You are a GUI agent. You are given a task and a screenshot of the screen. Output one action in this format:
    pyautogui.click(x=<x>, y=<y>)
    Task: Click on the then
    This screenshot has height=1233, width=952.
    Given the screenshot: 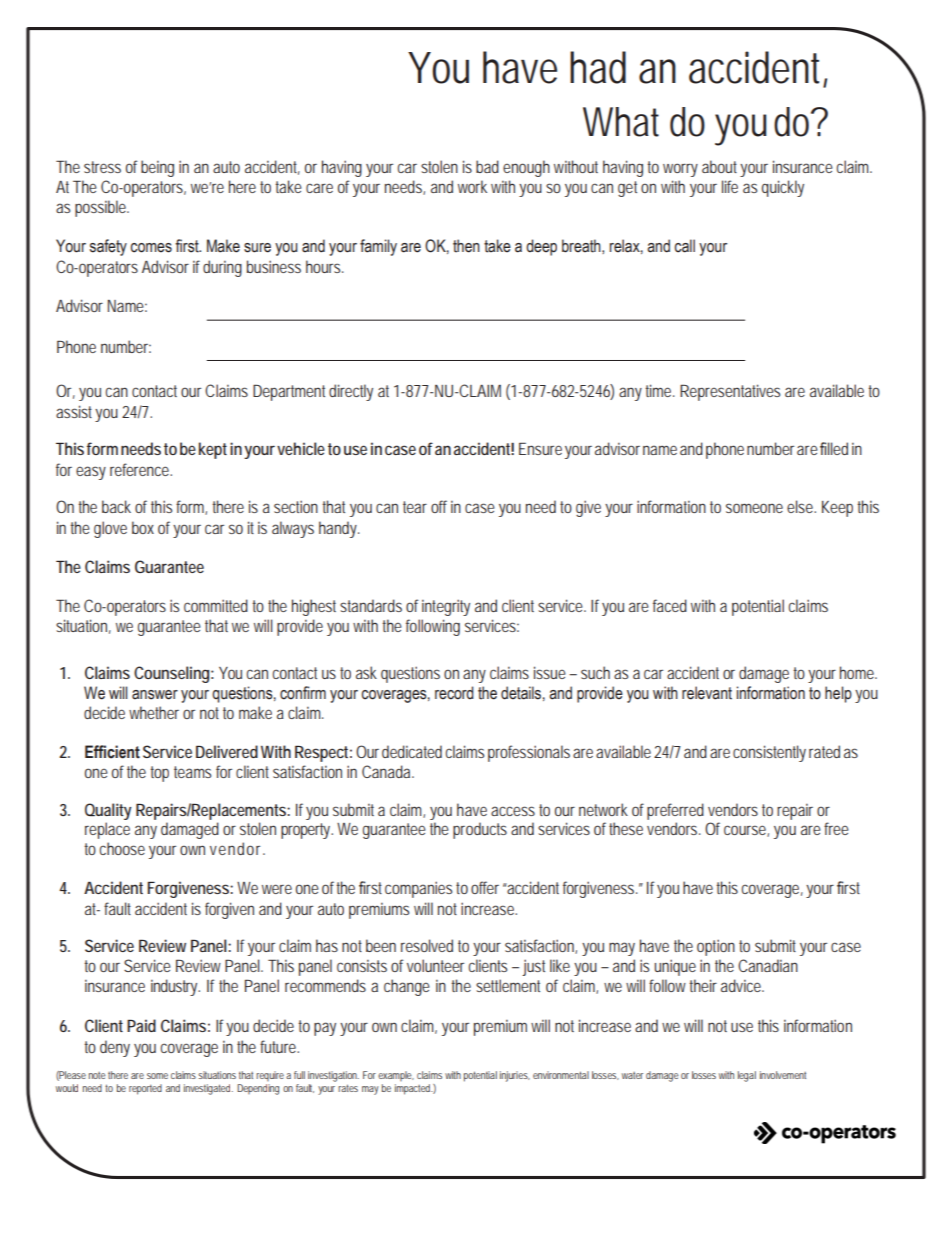 What is the action you would take?
    pyautogui.click(x=466, y=246)
